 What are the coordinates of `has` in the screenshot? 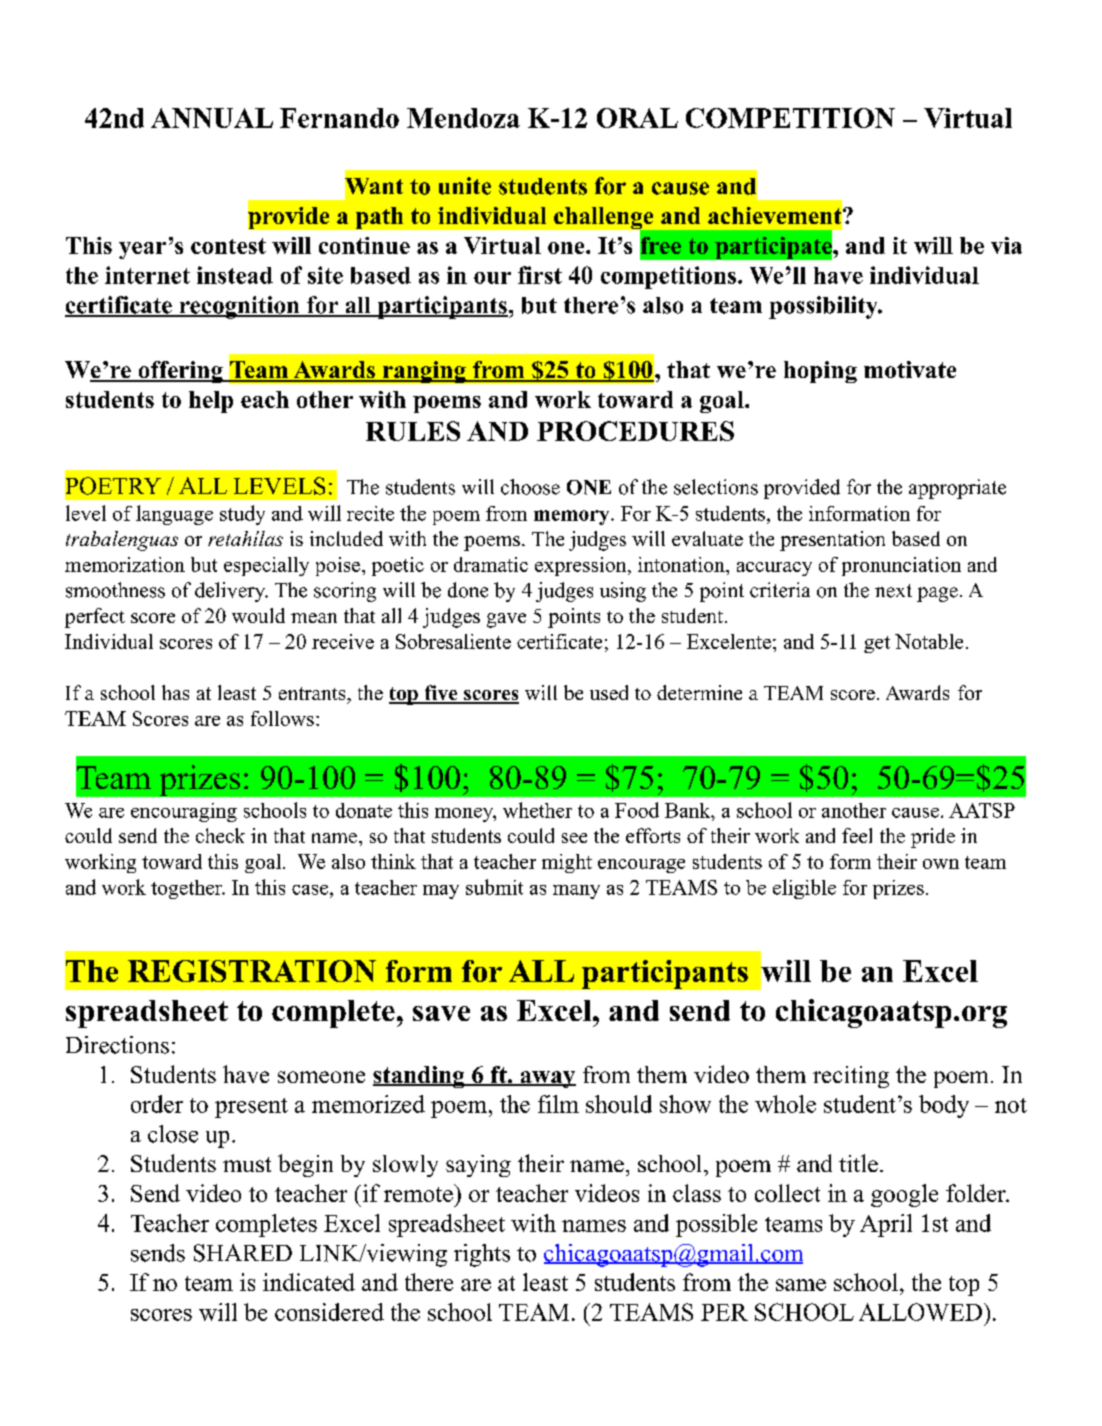 It's located at (175, 692).
